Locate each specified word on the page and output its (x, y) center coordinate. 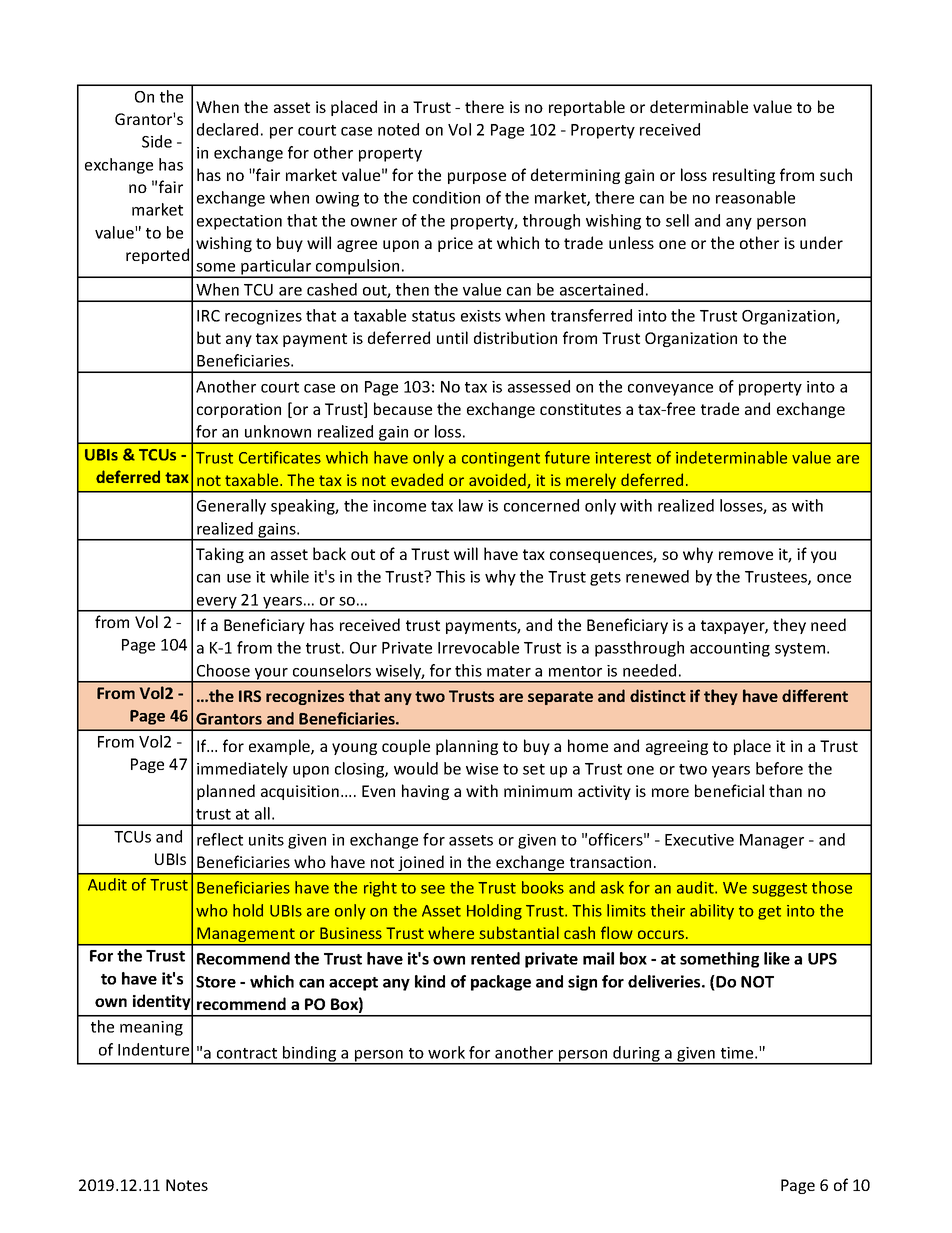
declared (227, 129)
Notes (187, 1185)
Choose (223, 670)
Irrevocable (478, 647)
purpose (477, 178)
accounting (730, 649)
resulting (744, 176)
